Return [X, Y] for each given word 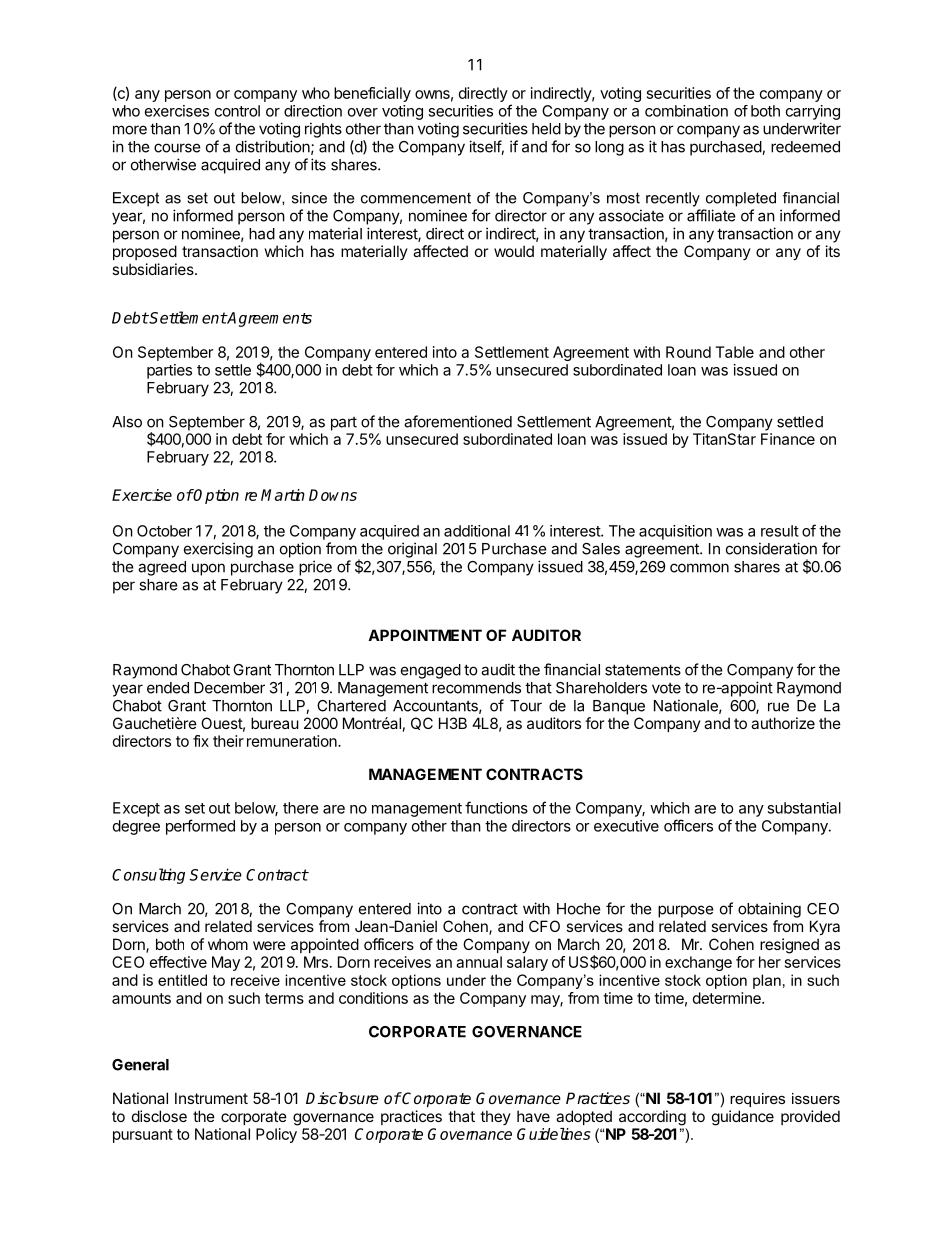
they [495, 1117]
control [237, 111]
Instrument [211, 1098]
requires [757, 1100]
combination [686, 111]
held [546, 129]
